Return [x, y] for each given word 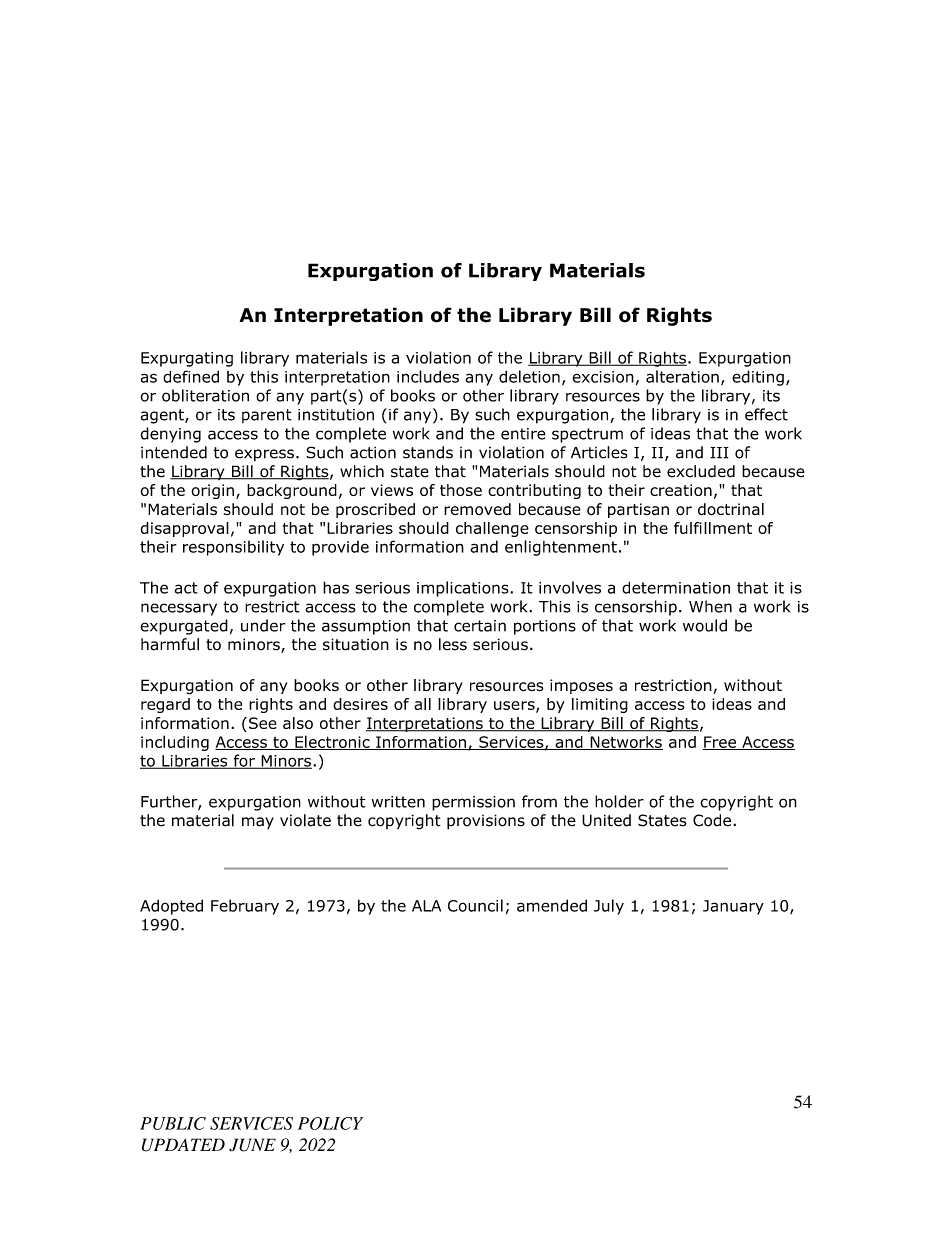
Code [712, 820]
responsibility [233, 548]
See [263, 723]
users [515, 707]
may [258, 823]
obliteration [205, 395]
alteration [682, 376]
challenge [492, 529]
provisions [486, 822]
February [245, 907]
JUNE [252, 1145]
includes [428, 376]
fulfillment [713, 528]
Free [720, 743]
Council [475, 905]
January [733, 907]
